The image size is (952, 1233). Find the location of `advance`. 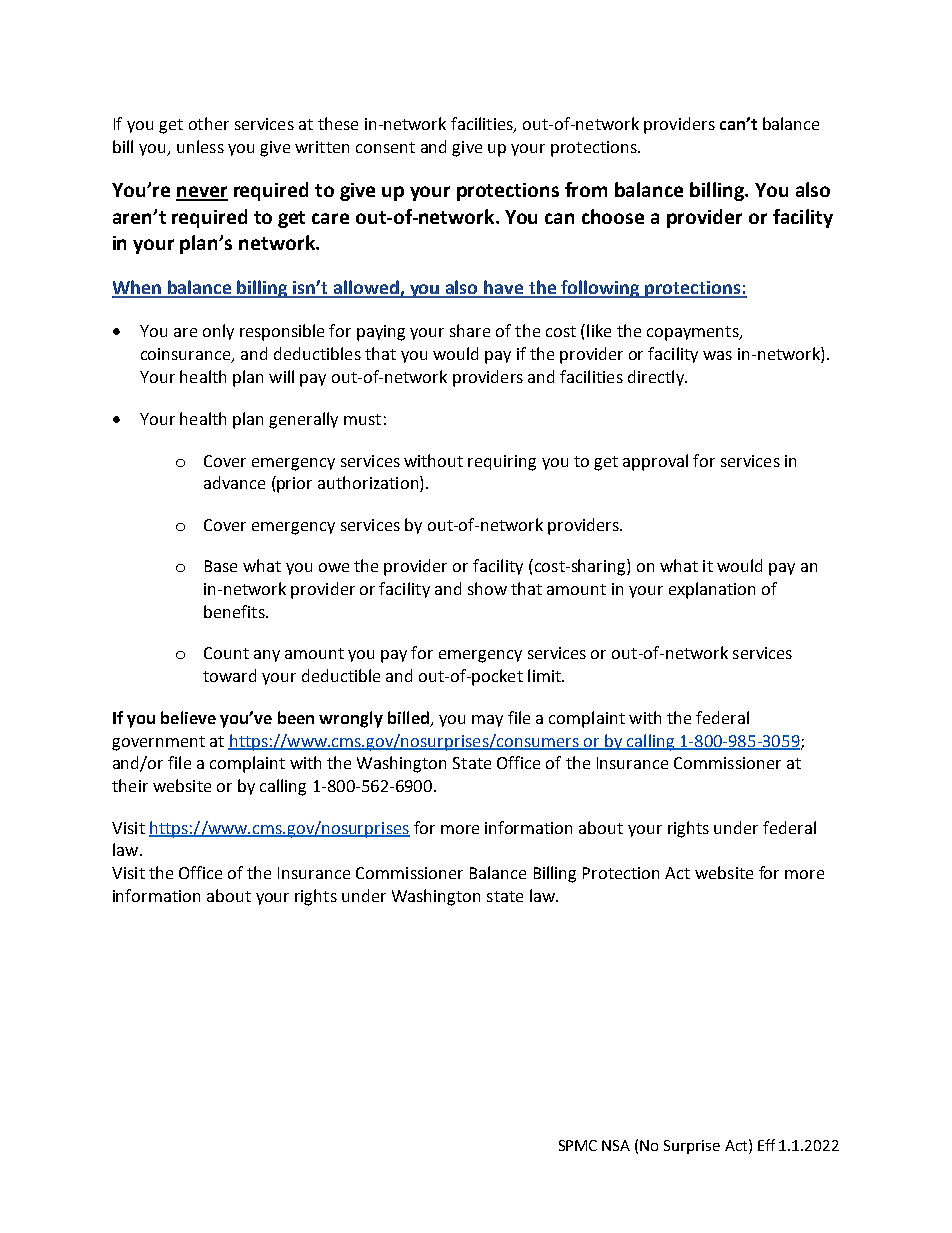

advance is located at coordinates (234, 482).
